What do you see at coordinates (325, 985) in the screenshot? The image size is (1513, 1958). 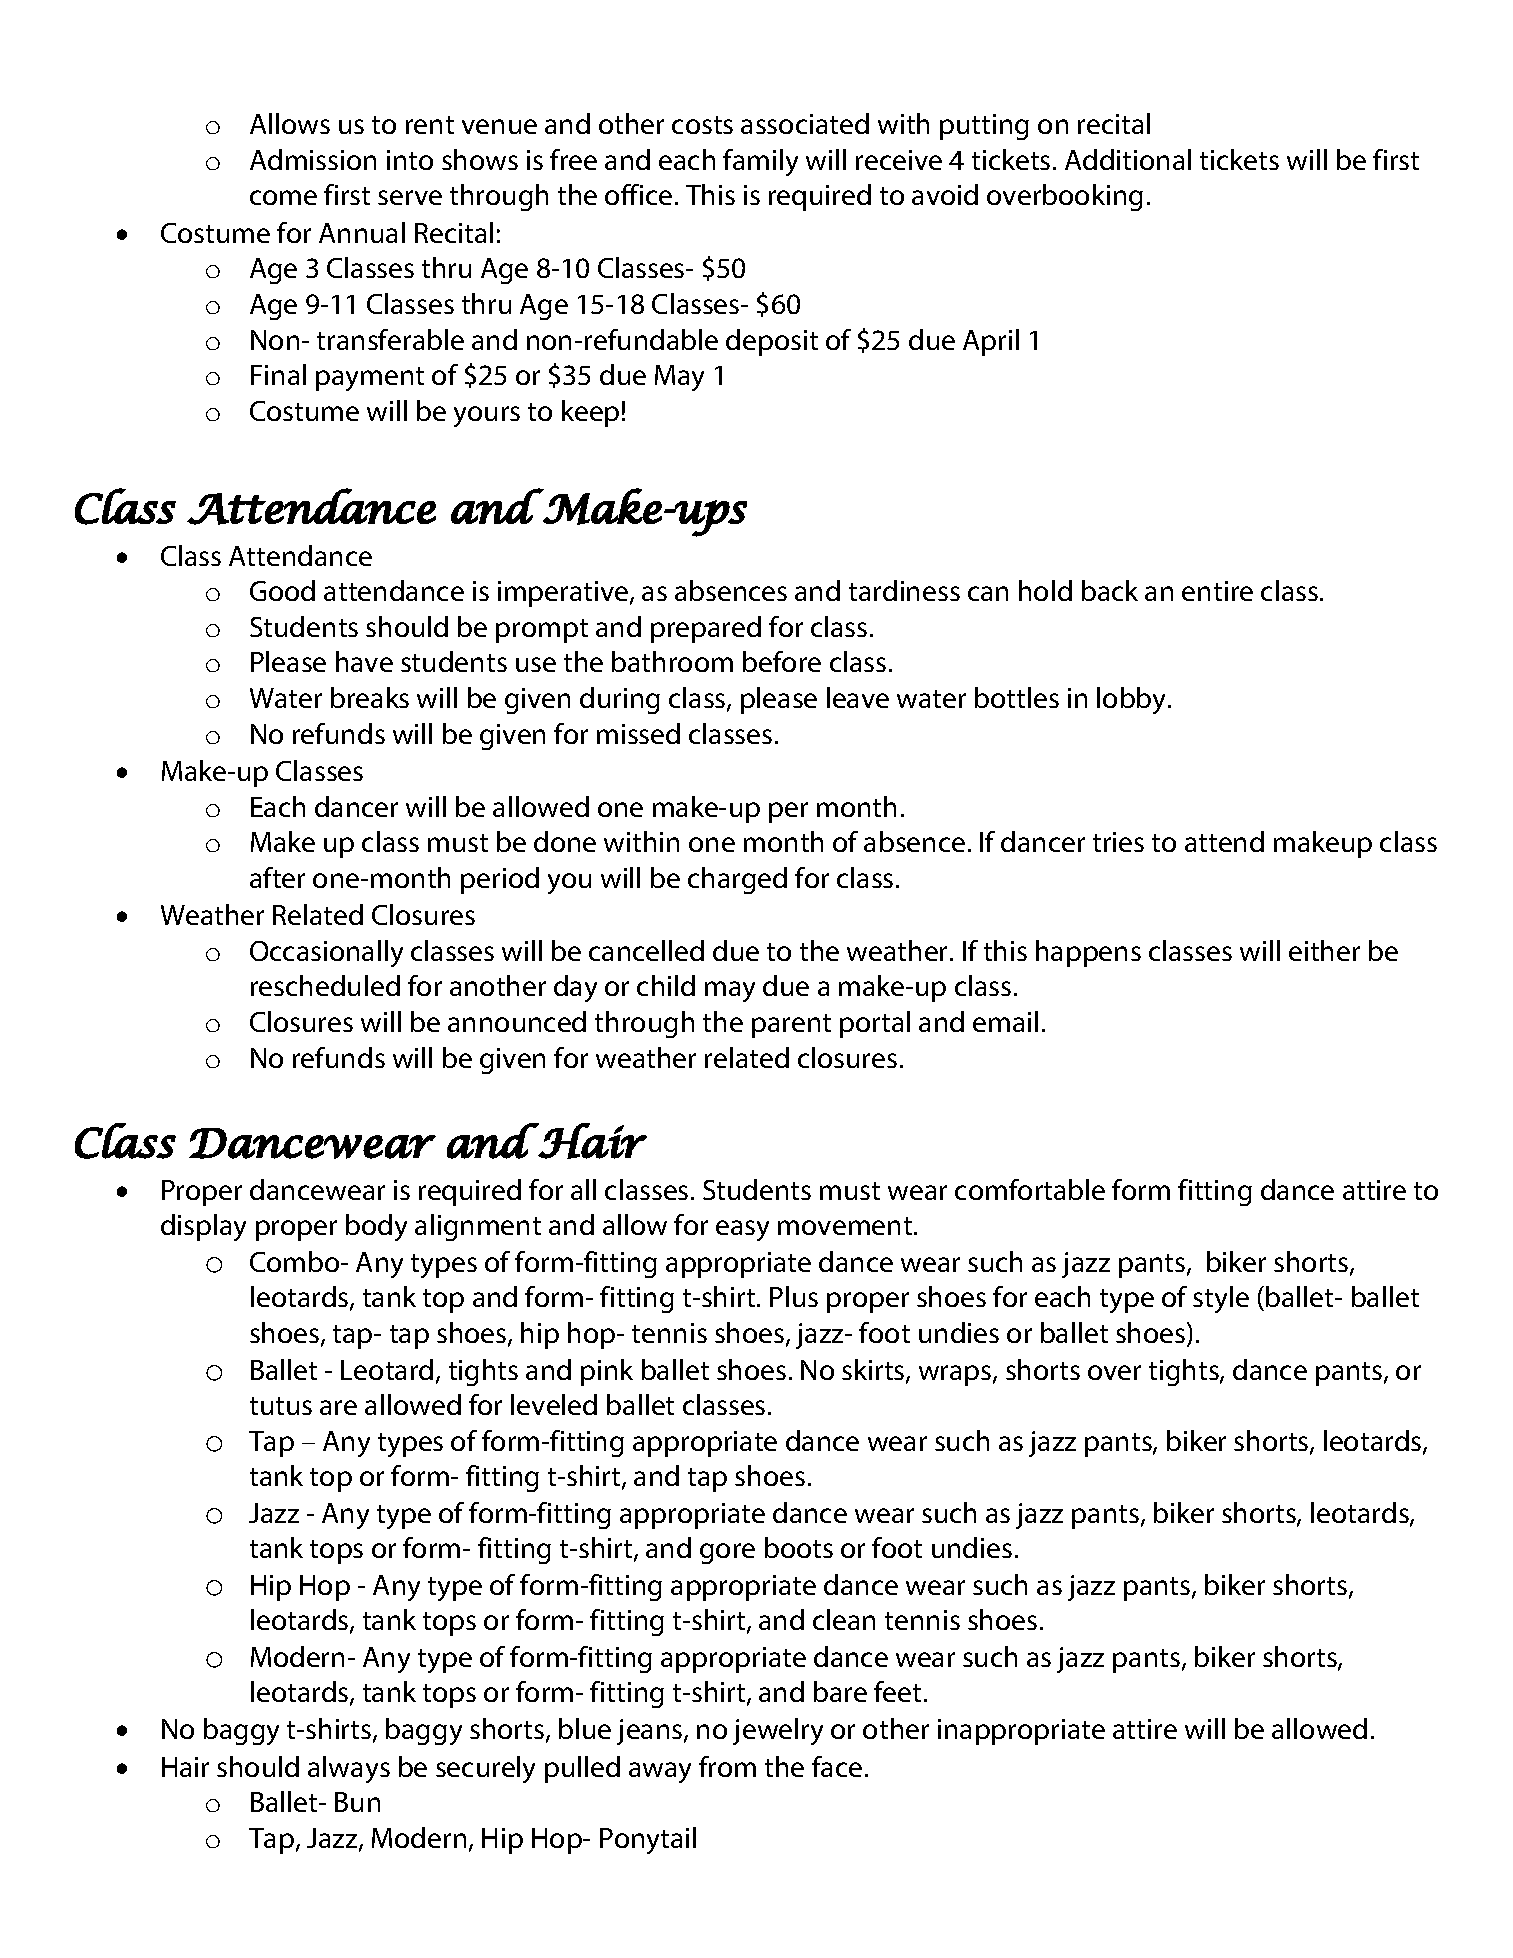 I see `rescheduled` at bounding box center [325, 985].
